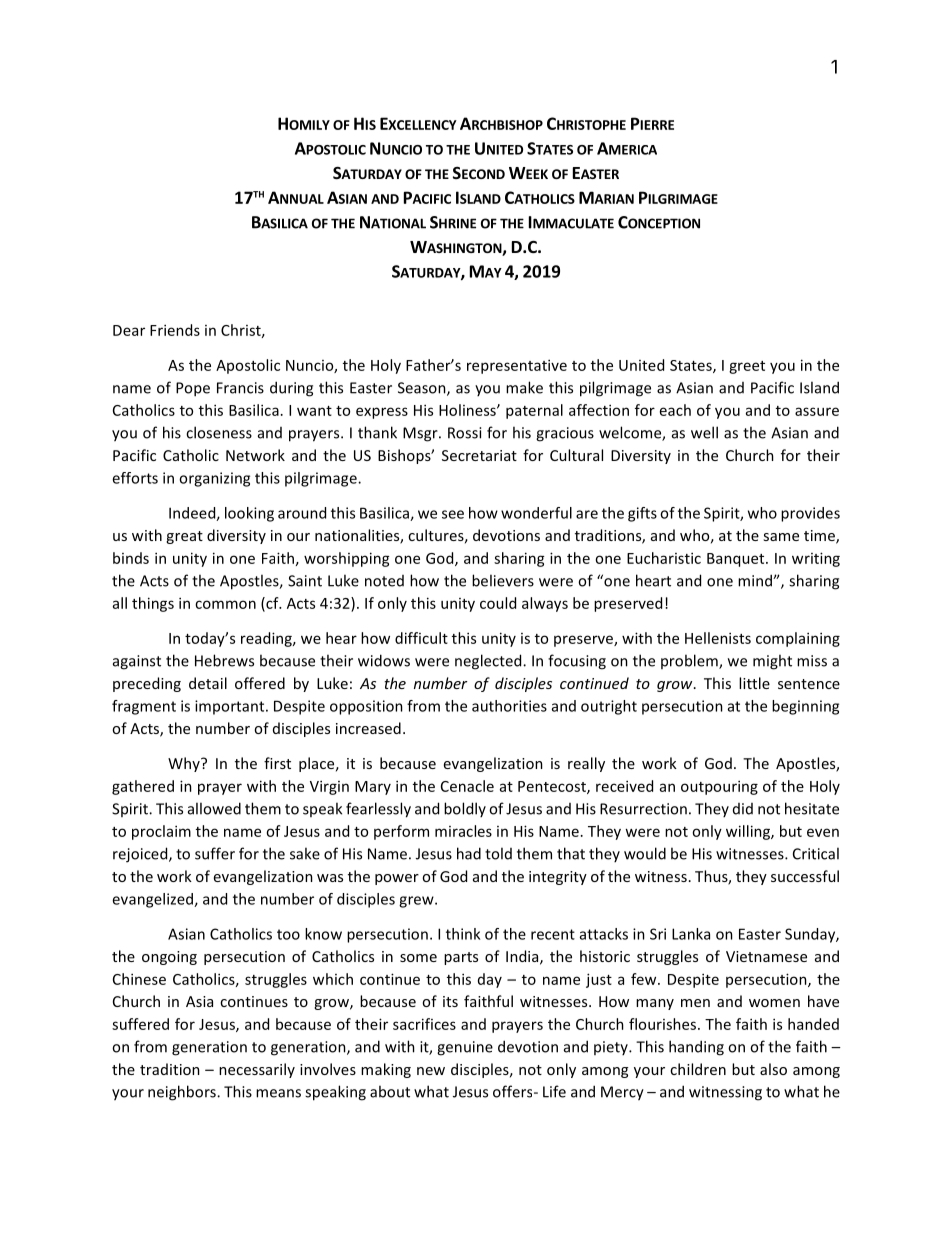 Image resolution: width=952 pixels, height=1233 pixels. Describe the element at coordinates (417, 902) in the screenshot. I see `grew` at that location.
